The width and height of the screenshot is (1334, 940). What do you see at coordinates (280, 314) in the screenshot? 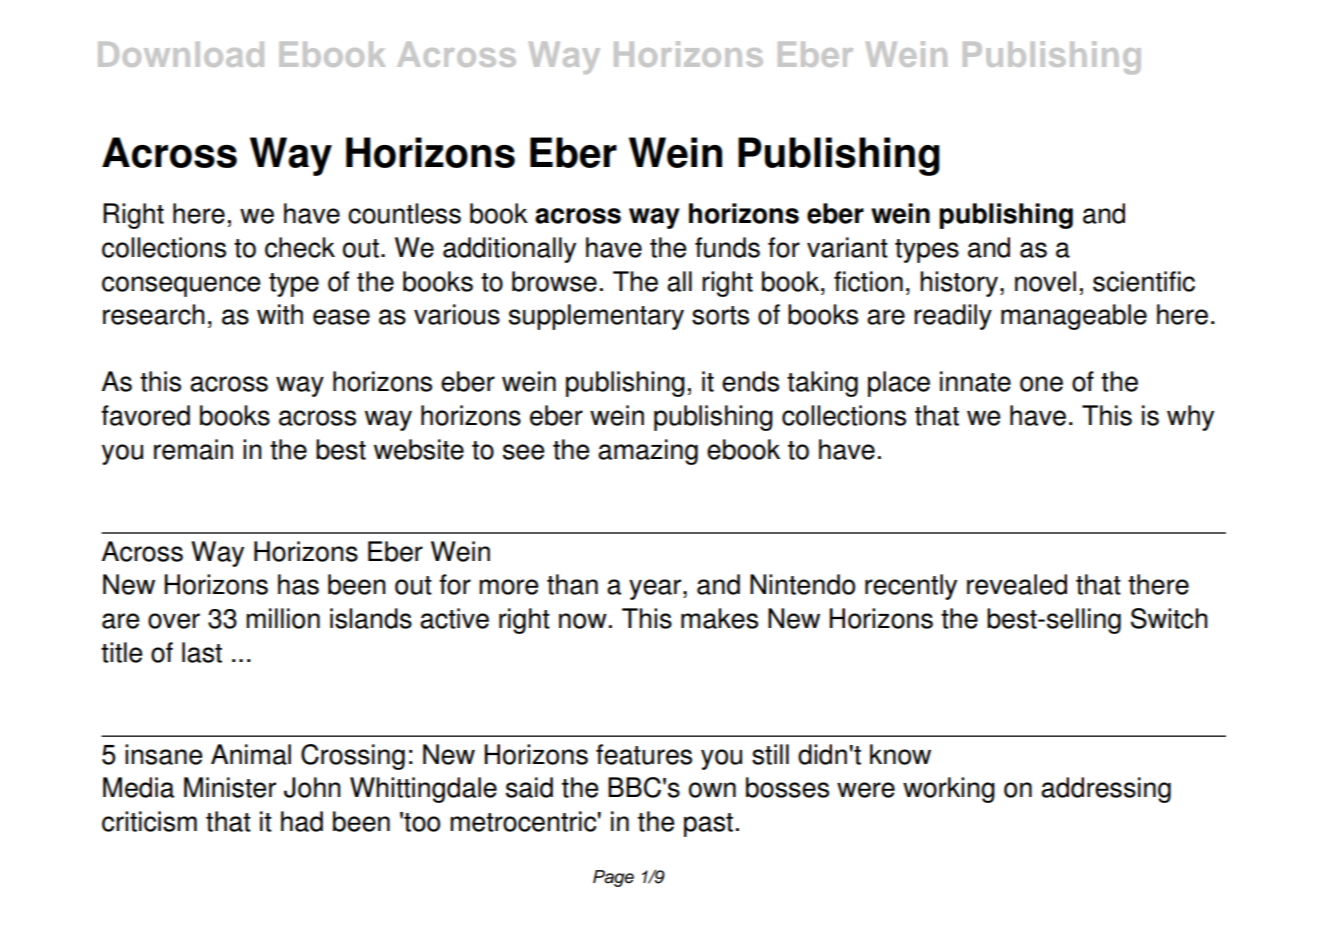
I see `with` at bounding box center [280, 314].
